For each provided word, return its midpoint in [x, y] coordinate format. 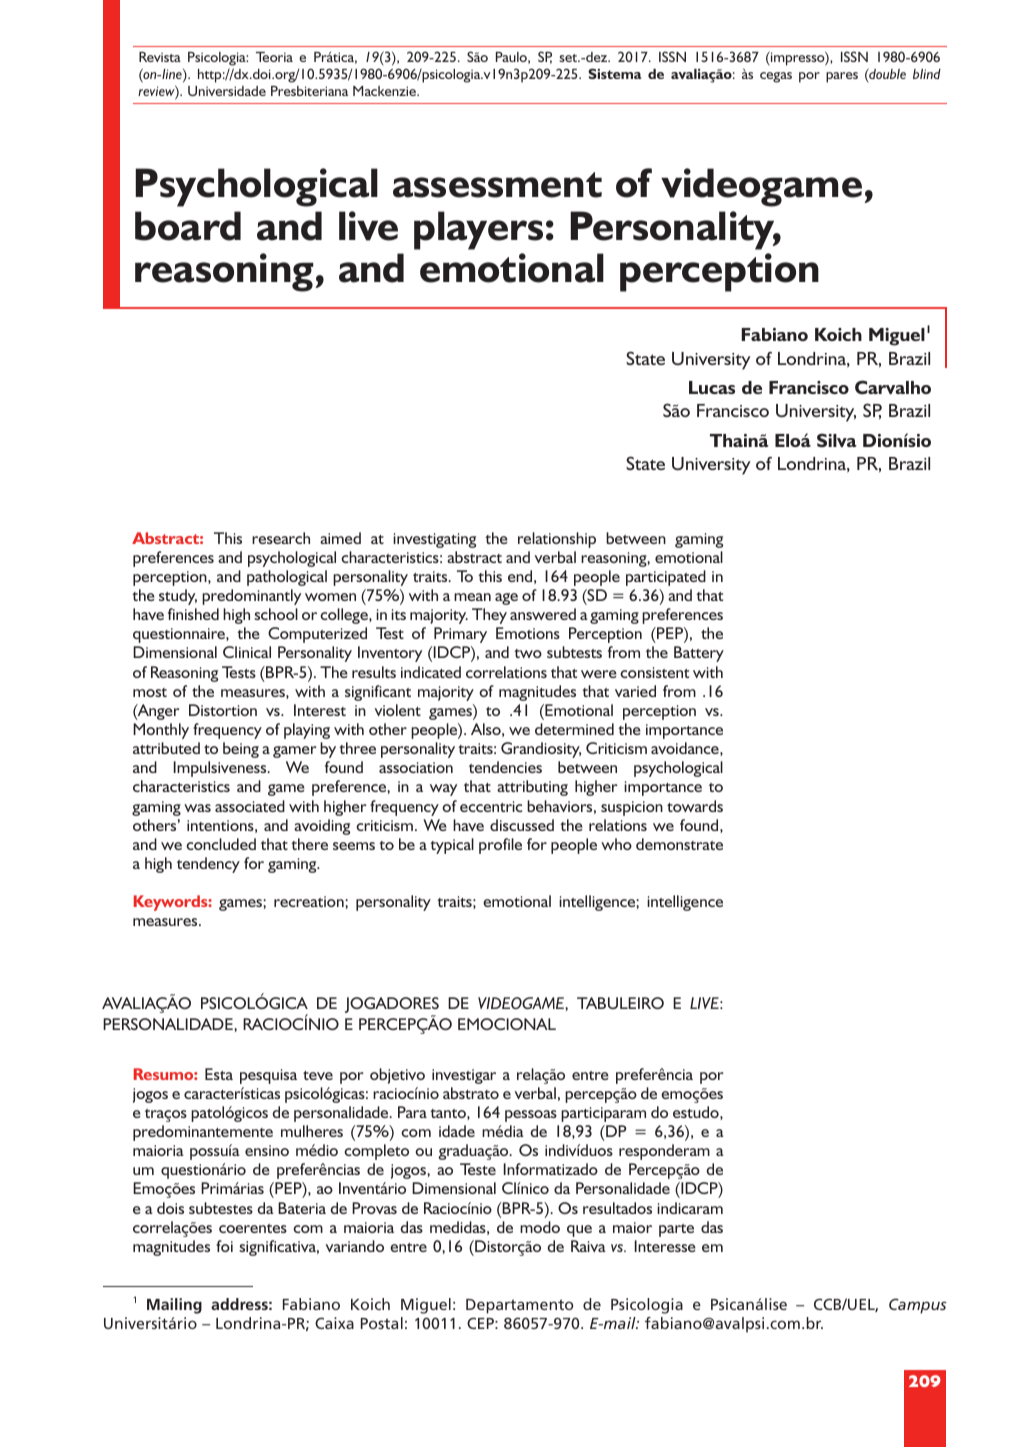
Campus [918, 1306]
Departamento [519, 1306]
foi [224, 1246]
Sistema [614, 73]
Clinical [247, 652]
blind [927, 74]
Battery [699, 654]
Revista [160, 57]
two [528, 653]
